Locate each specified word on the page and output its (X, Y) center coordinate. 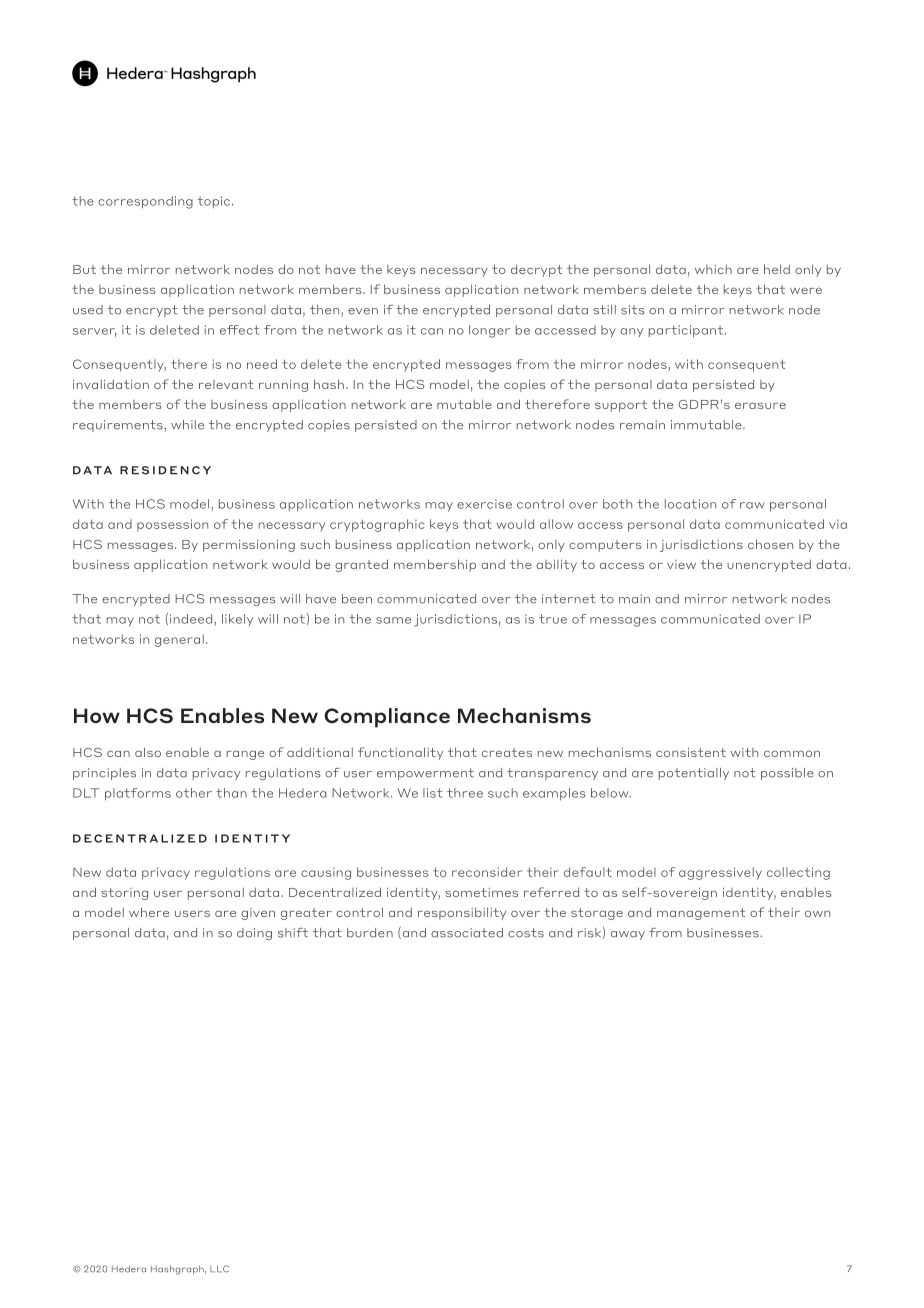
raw (752, 505)
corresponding (145, 202)
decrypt (536, 270)
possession (172, 525)
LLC (219, 1269)
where (149, 912)
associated (467, 933)
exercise (484, 504)
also (148, 752)
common (792, 753)
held (777, 269)
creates (507, 752)
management (701, 914)
